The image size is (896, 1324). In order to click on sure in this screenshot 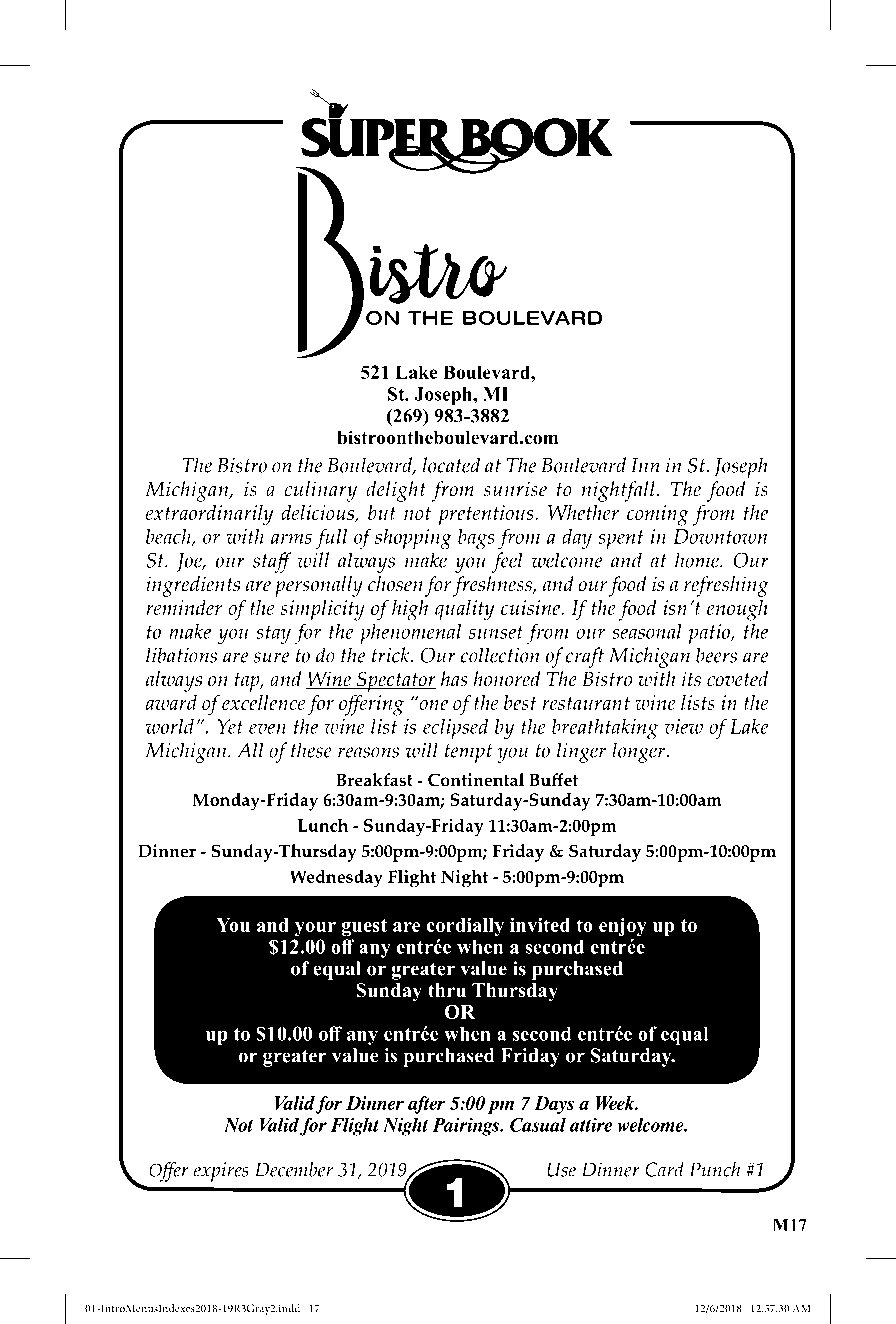, I will do `click(271, 657)`.
